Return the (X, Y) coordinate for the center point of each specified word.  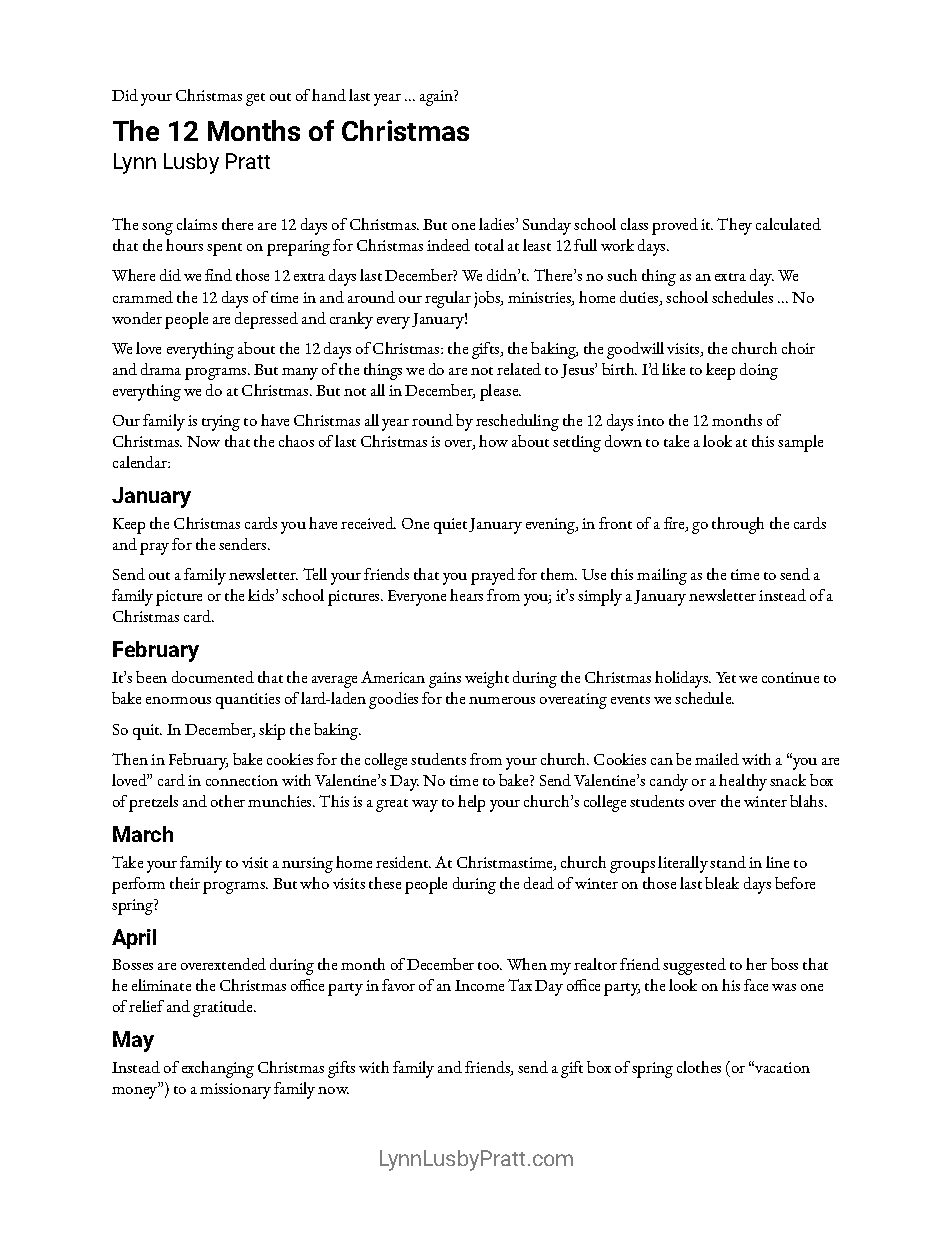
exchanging (218, 1069)
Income (479, 985)
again (437, 98)
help (471, 803)
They (734, 226)
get (255, 99)
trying (221, 423)
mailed (717, 759)
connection (242, 780)
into (650, 420)
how (493, 441)
